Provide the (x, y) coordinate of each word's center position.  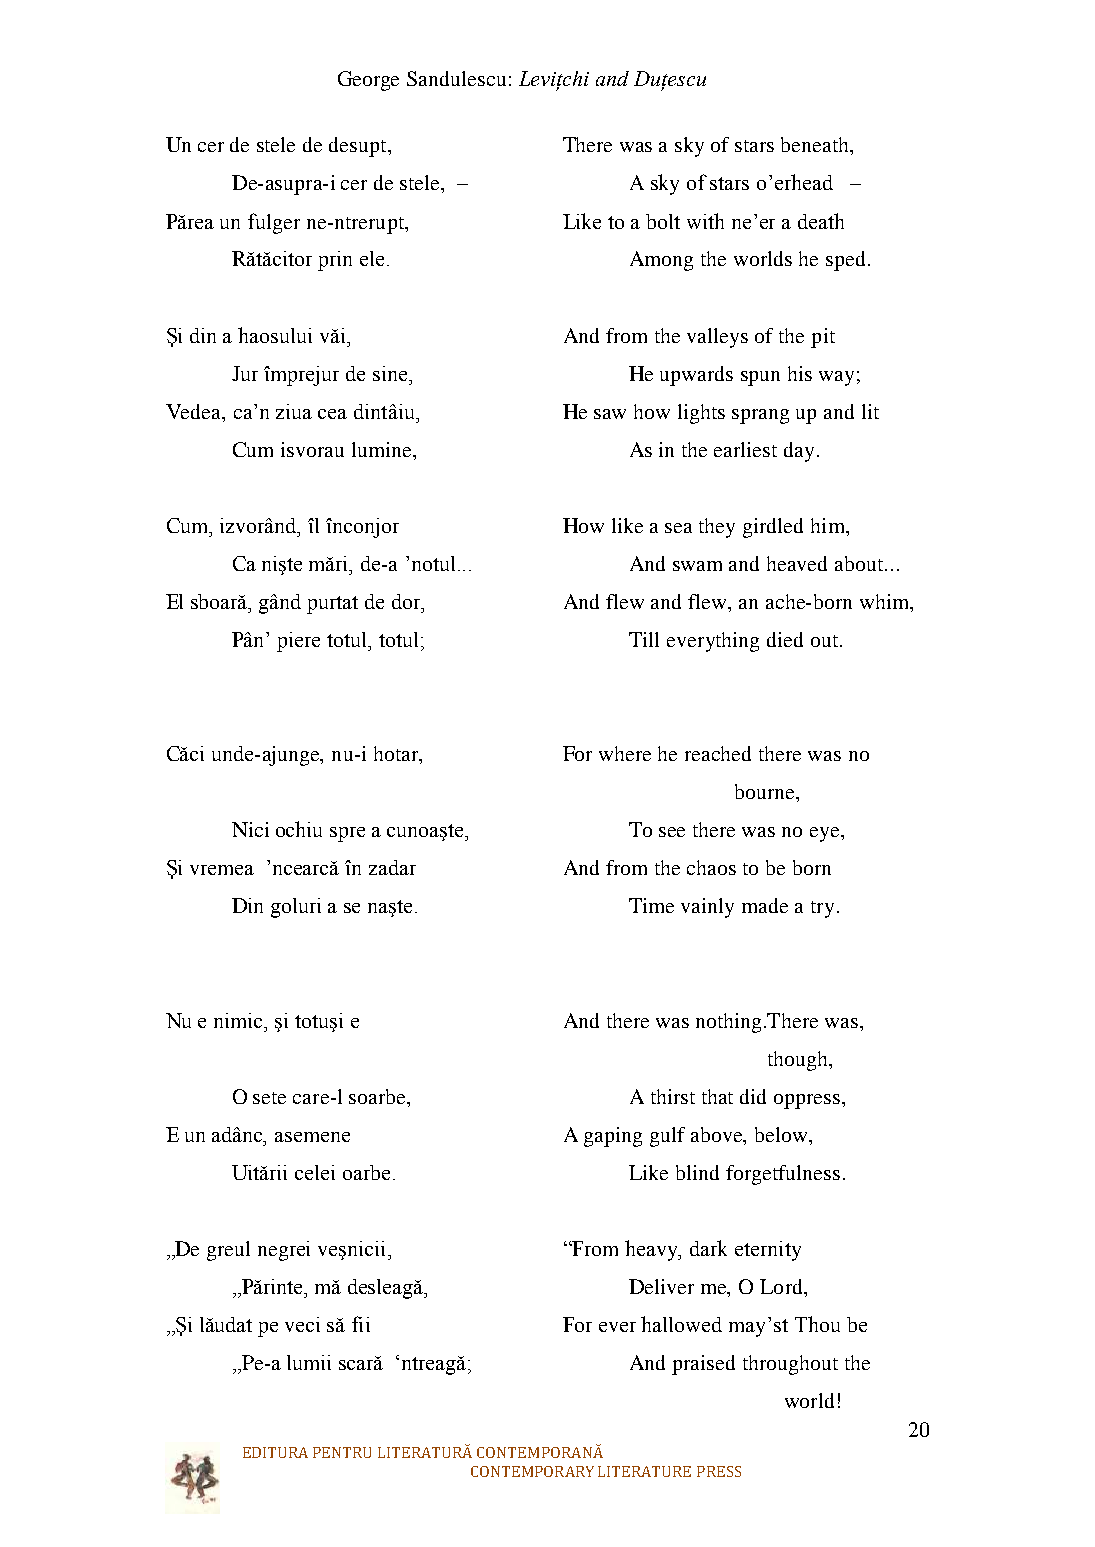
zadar (392, 867)
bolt (663, 221)
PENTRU (342, 1452)
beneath (816, 146)
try (822, 909)
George (368, 81)
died (785, 639)
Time (651, 905)
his (800, 373)
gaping (613, 1137)
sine (390, 373)
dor (407, 601)
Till (644, 639)
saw (610, 414)
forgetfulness (783, 1175)
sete (269, 1098)
